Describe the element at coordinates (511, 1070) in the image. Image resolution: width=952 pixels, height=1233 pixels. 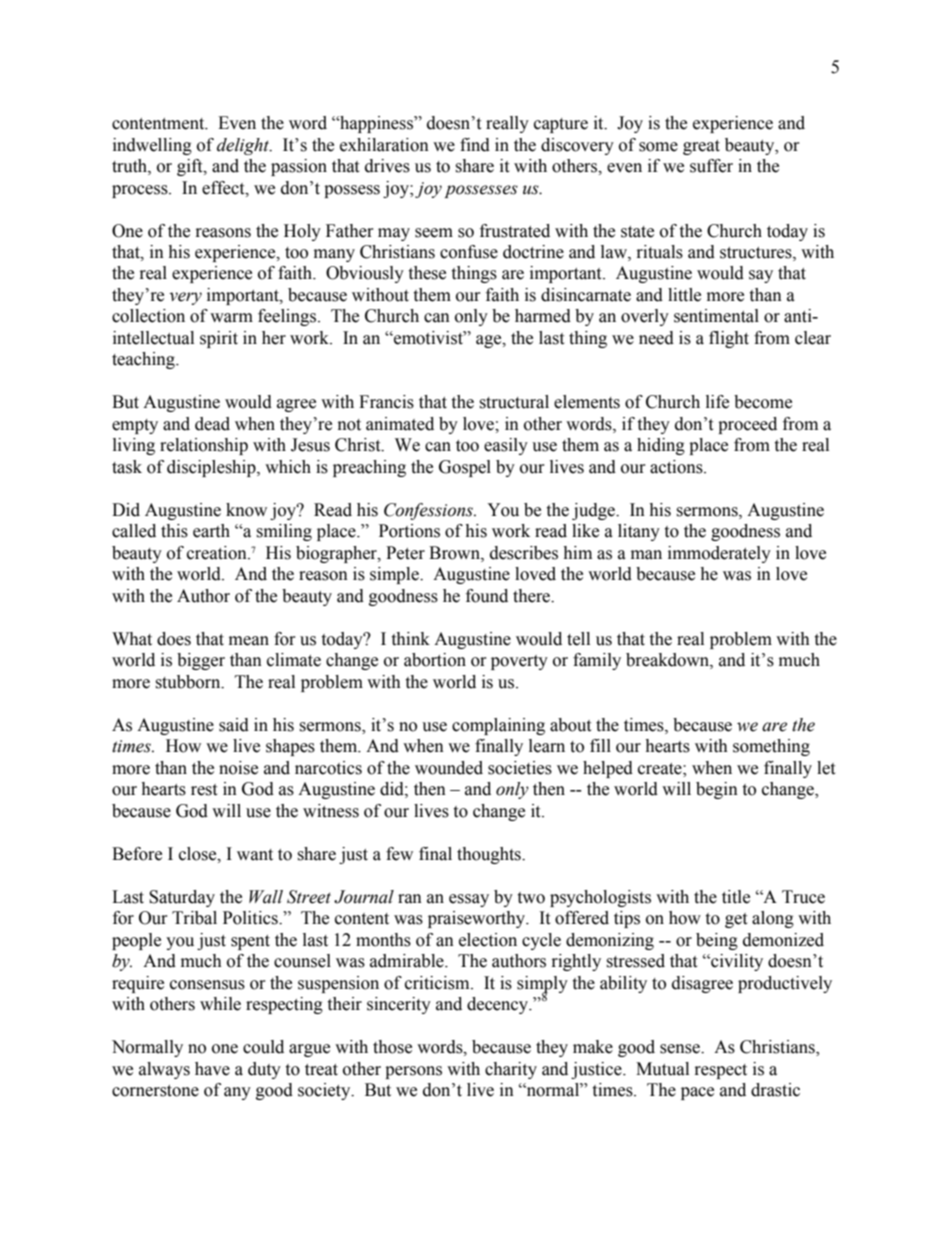
I see `charity` at that location.
